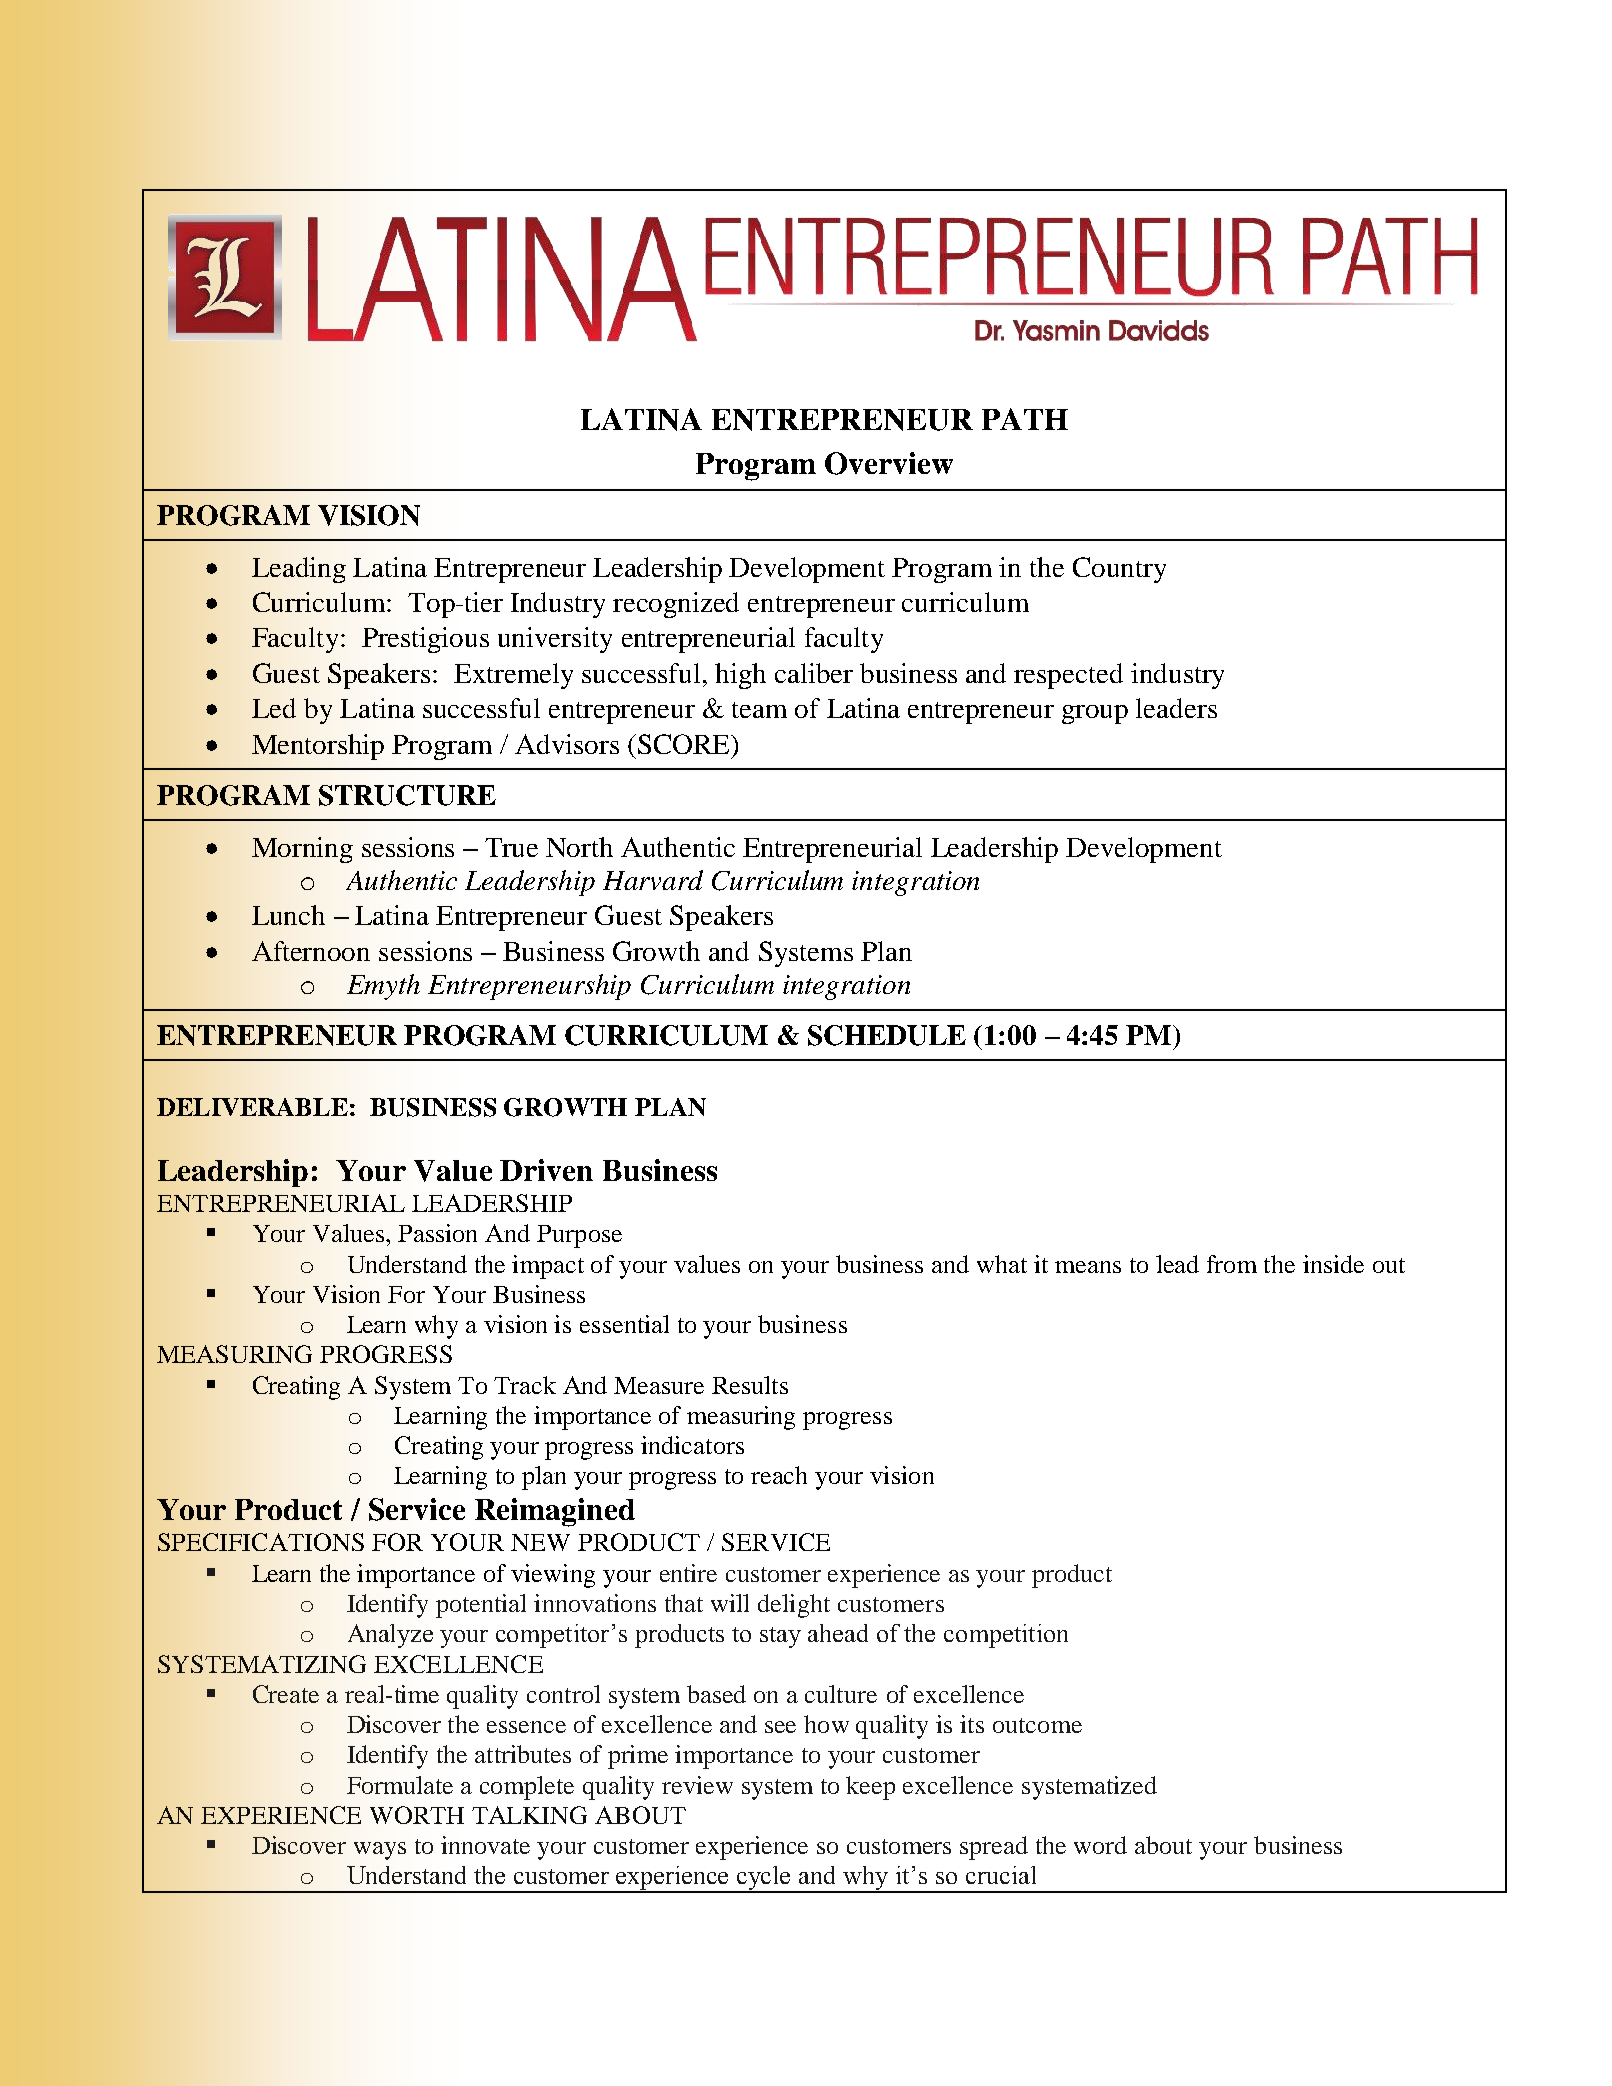 The image size is (1612, 2086). Describe the element at coordinates (425, 640) in the screenshot. I see `Prestigious` at that location.
